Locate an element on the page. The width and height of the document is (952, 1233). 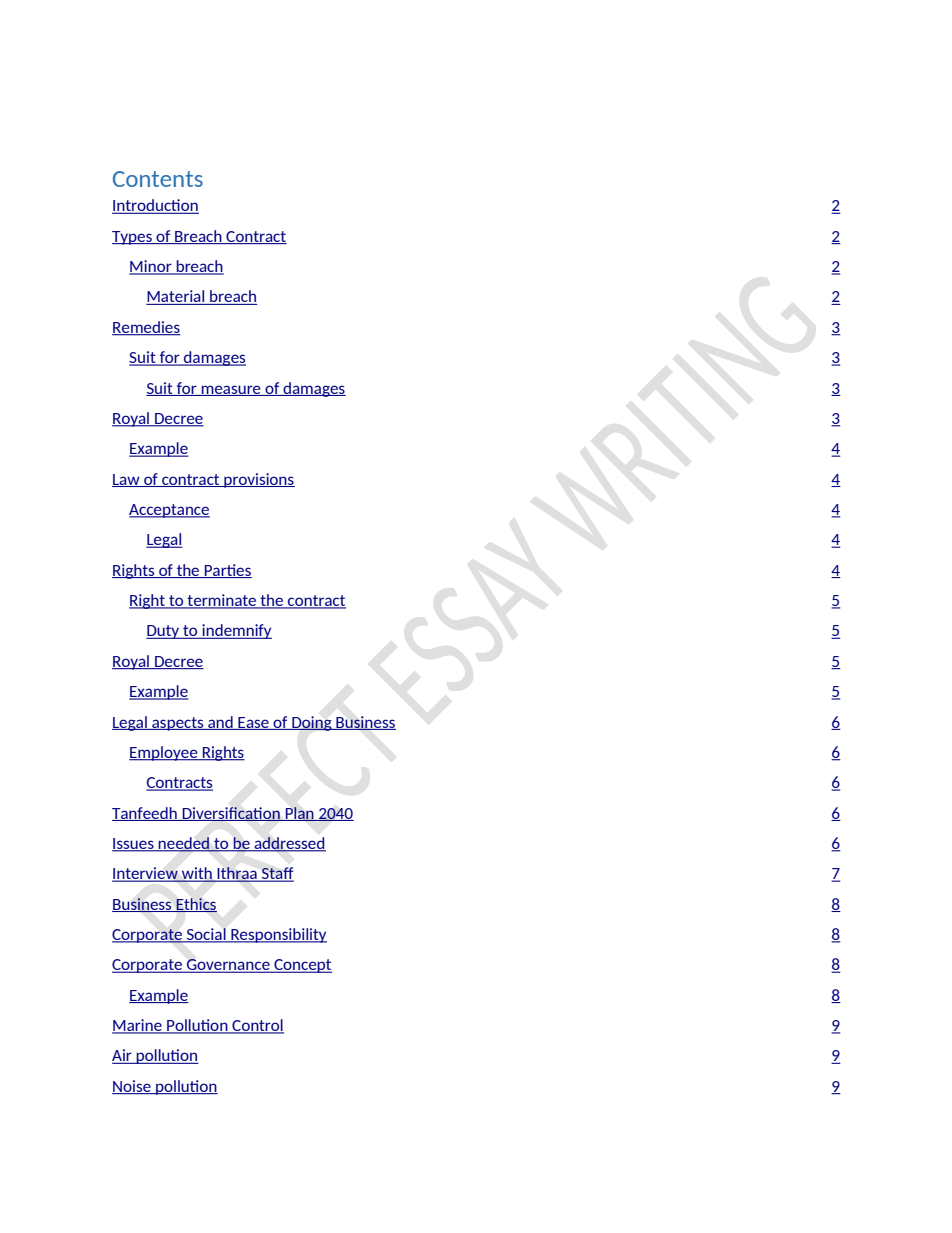
Doing is located at coordinates (312, 723).
